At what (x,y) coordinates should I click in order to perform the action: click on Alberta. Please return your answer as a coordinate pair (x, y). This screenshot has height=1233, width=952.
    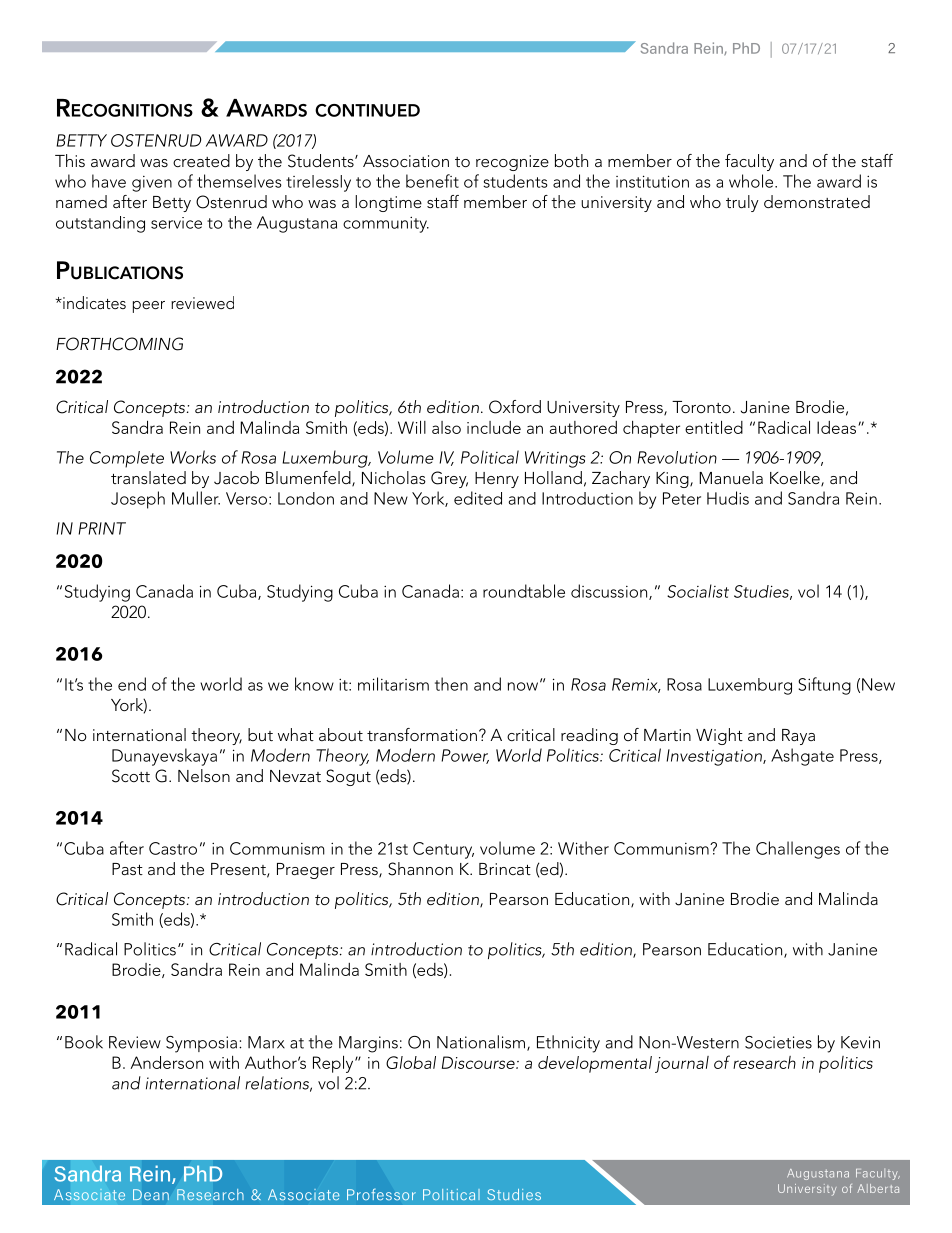
    Looking at the image, I should click on (878, 1188).
